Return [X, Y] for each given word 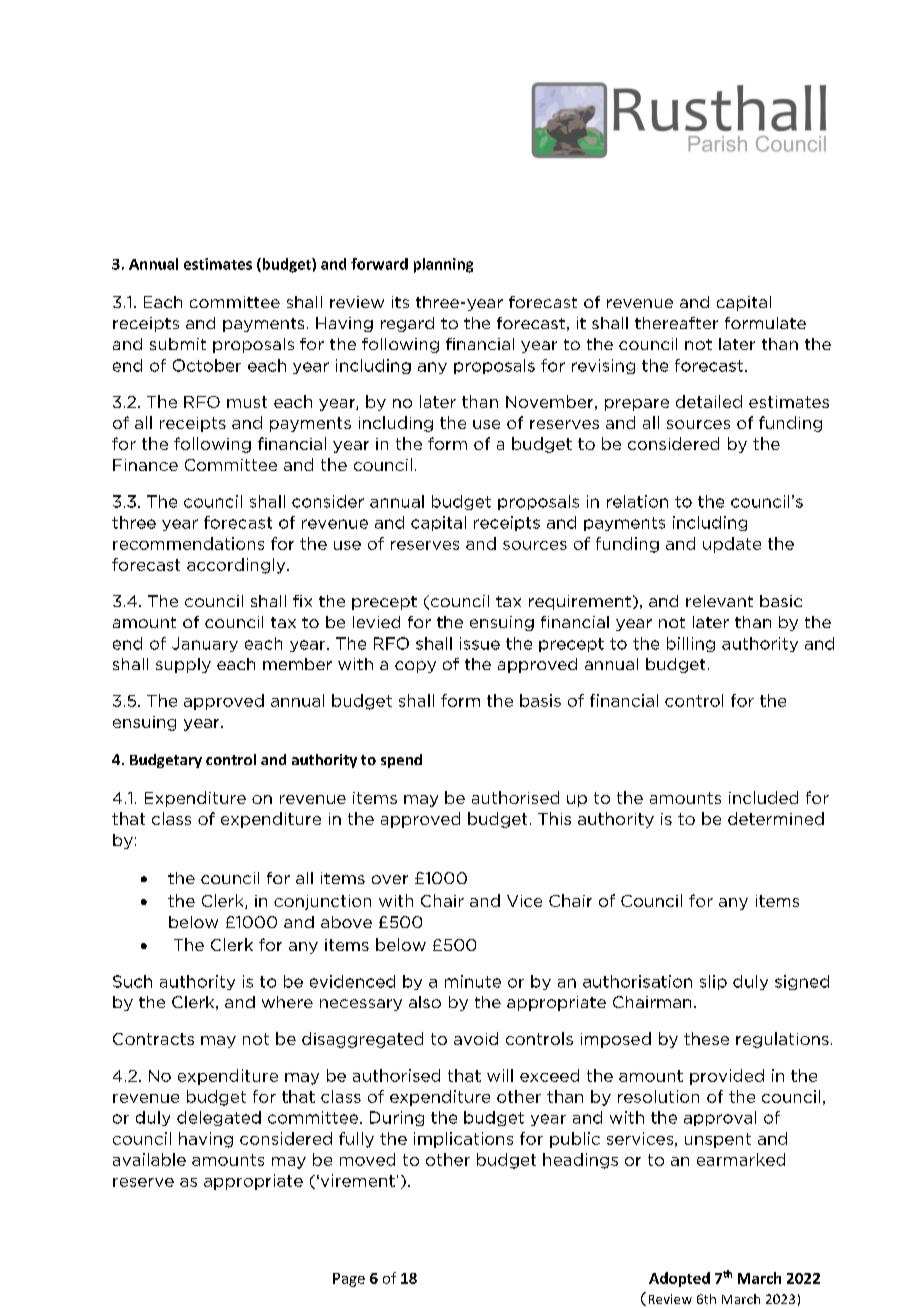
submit [178, 344]
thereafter [676, 323]
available [149, 1159]
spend [401, 761]
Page [349, 1280]
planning [443, 265]
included [763, 797]
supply [183, 665]
